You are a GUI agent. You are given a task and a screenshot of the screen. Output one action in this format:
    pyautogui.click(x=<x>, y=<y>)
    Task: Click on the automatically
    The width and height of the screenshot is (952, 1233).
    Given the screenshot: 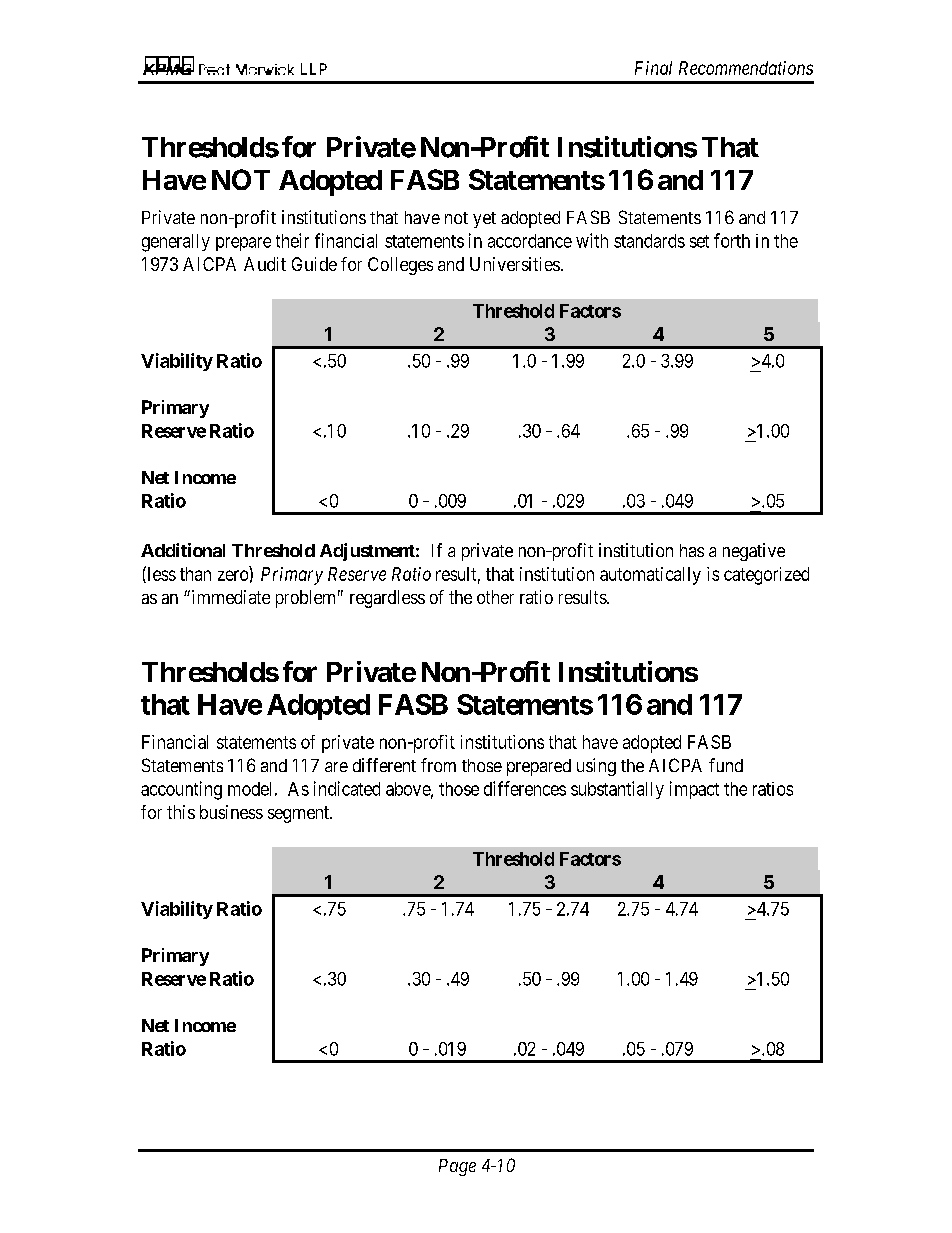 What is the action you would take?
    pyautogui.click(x=650, y=576)
